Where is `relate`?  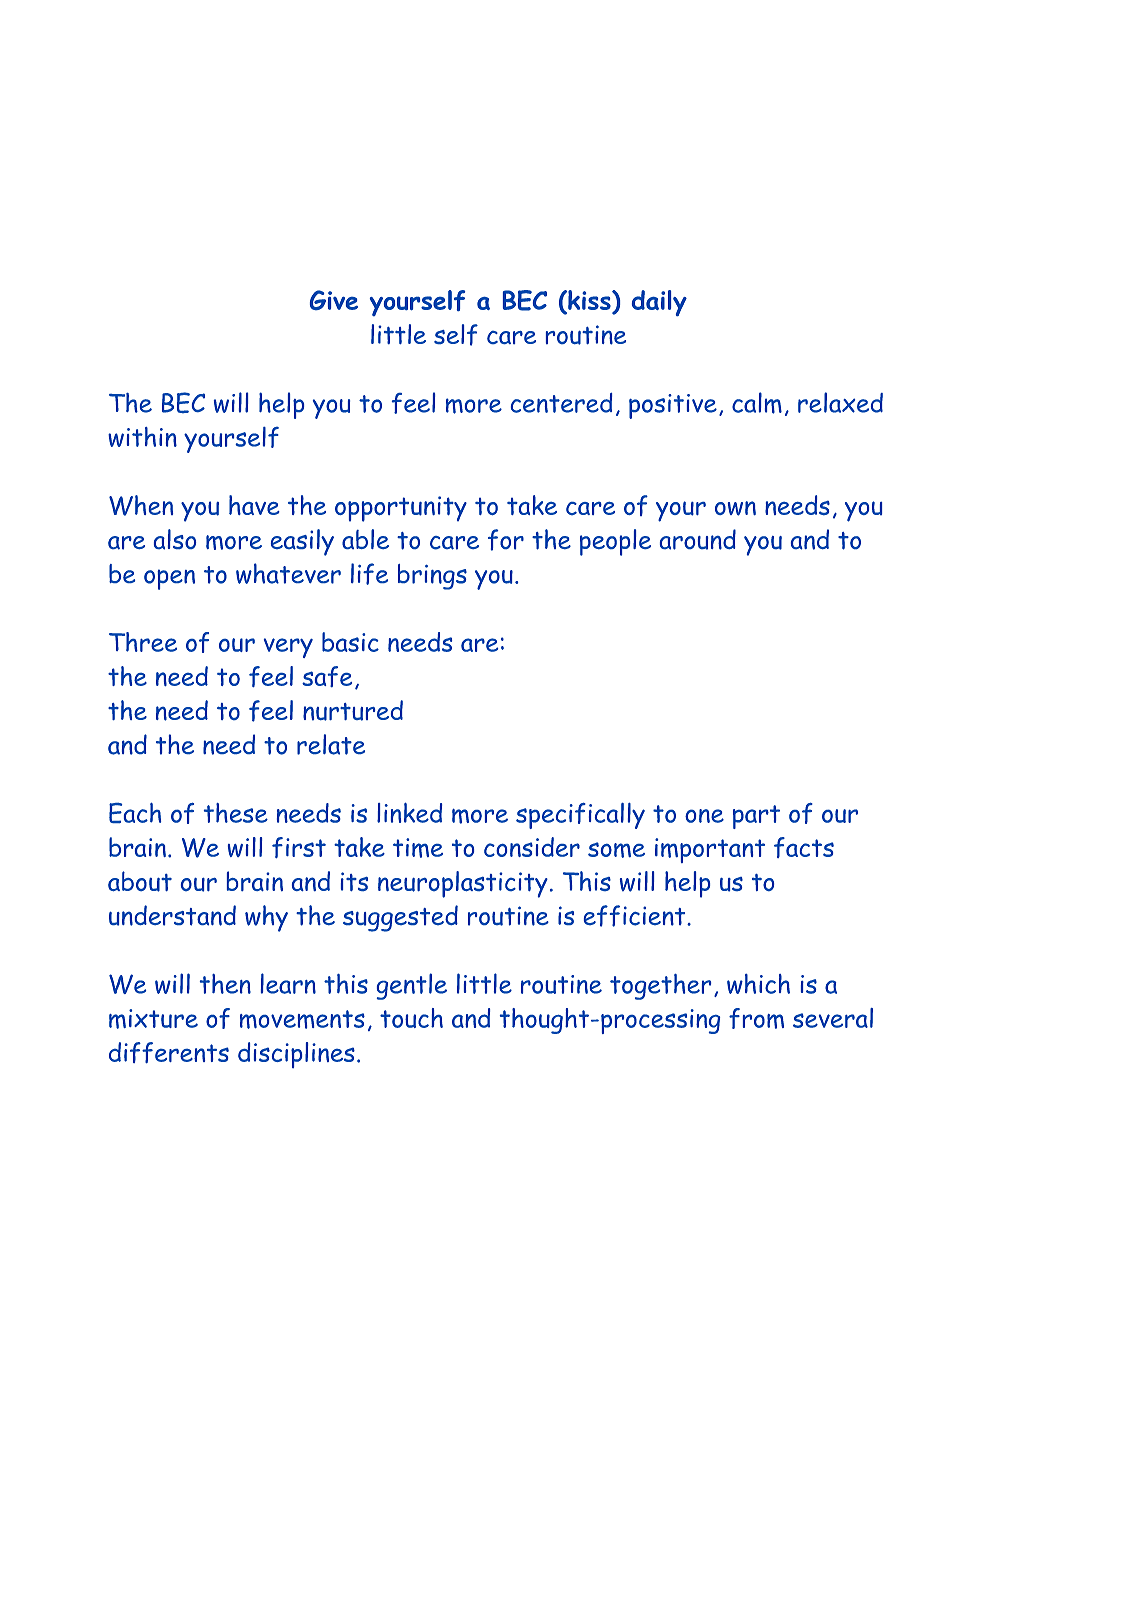 relate is located at coordinates (331, 744).
